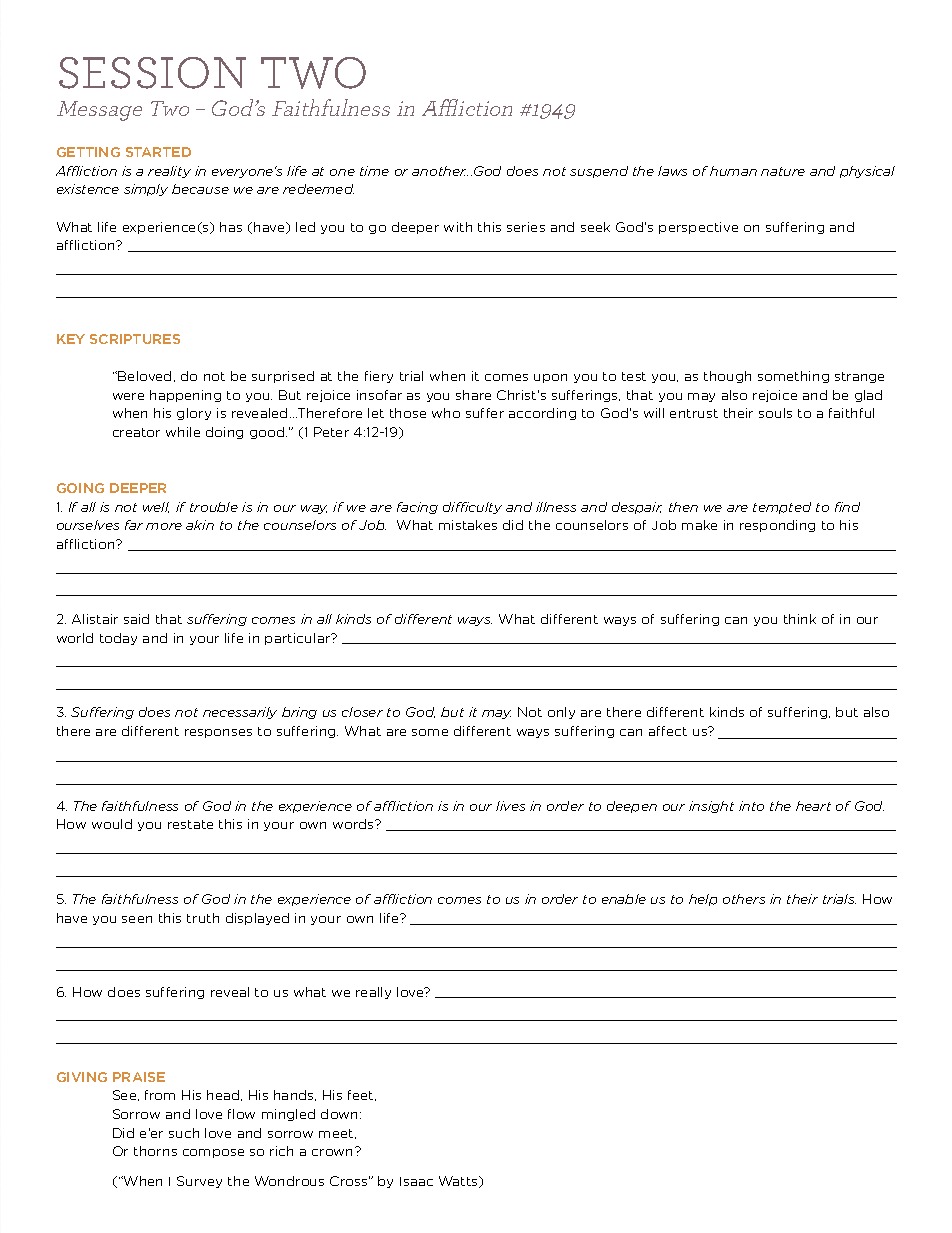 This screenshot has height=1233, width=952. I want to click on said, so click(136, 619).
